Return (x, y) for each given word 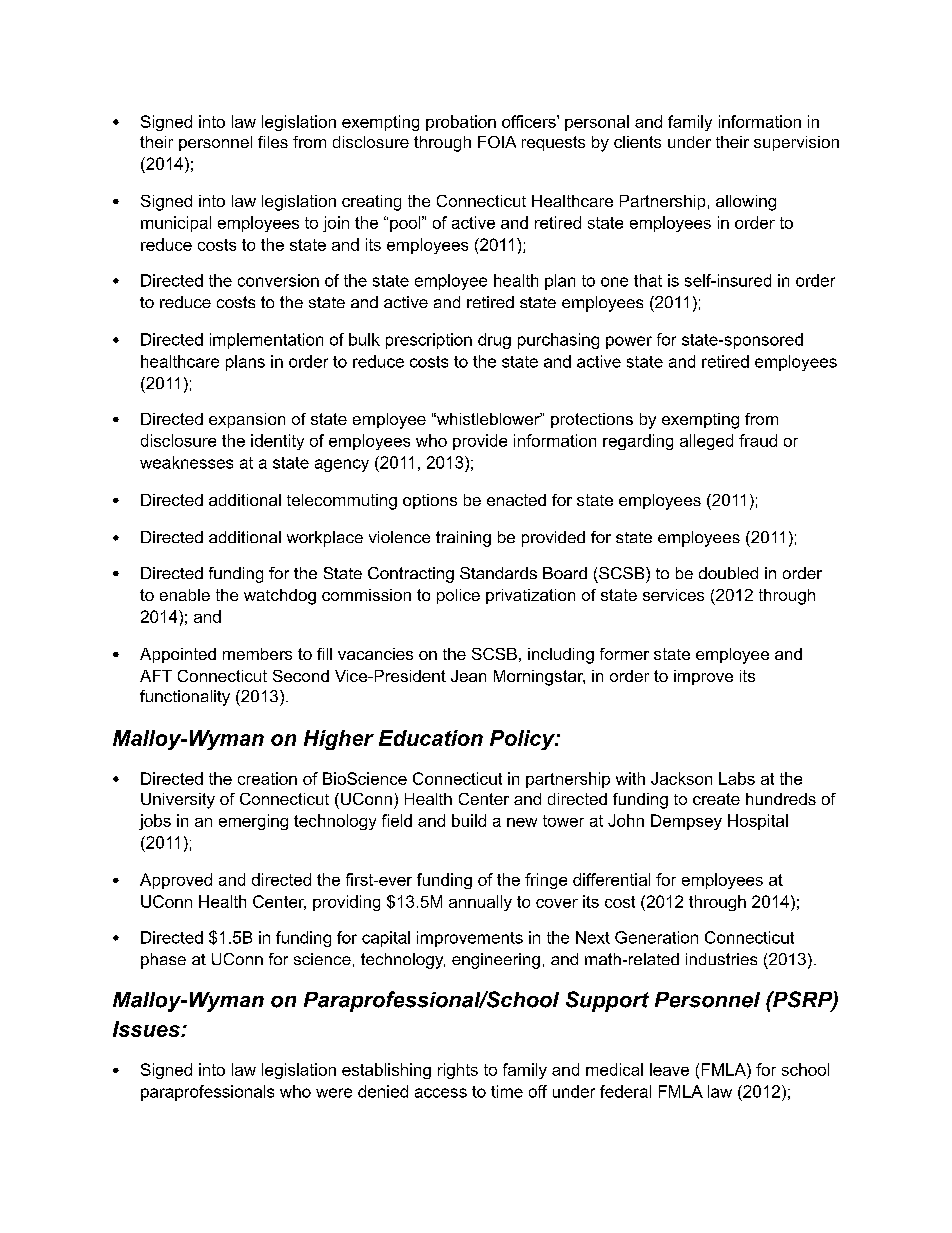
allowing (746, 203)
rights (458, 1071)
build (469, 820)
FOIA (497, 142)
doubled (728, 573)
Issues (147, 1029)
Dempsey (686, 822)
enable (185, 595)
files (273, 142)
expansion (247, 420)
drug (494, 341)
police (458, 596)
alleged (706, 442)
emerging (253, 822)
